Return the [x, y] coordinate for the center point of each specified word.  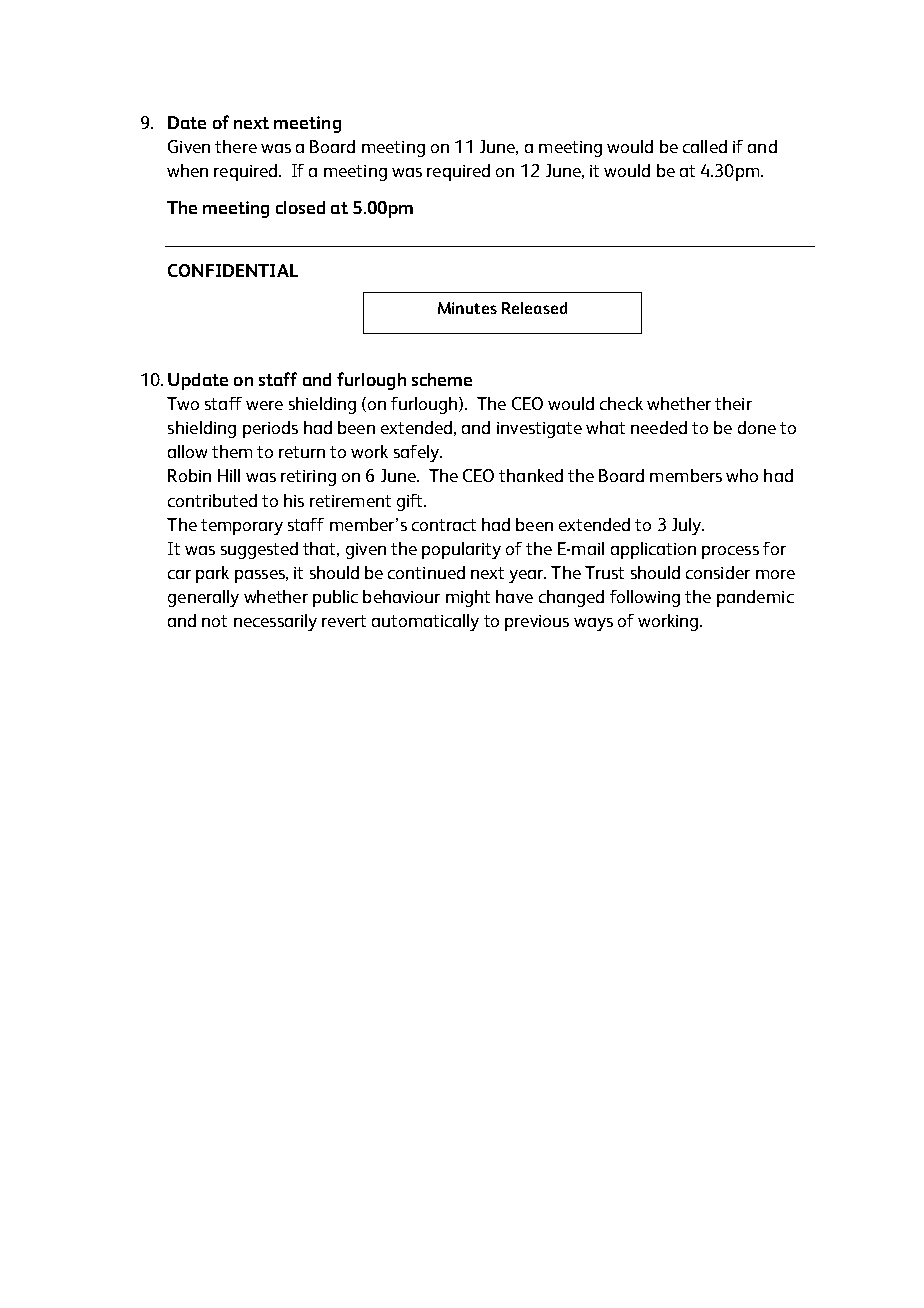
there [236, 146]
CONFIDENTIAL [233, 270]
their [733, 403]
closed [300, 207]
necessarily [275, 622]
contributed [212, 500]
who [742, 475]
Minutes [467, 308]
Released [534, 308]
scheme [442, 379]
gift [411, 502]
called [705, 146]
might [468, 598]
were [264, 405]
